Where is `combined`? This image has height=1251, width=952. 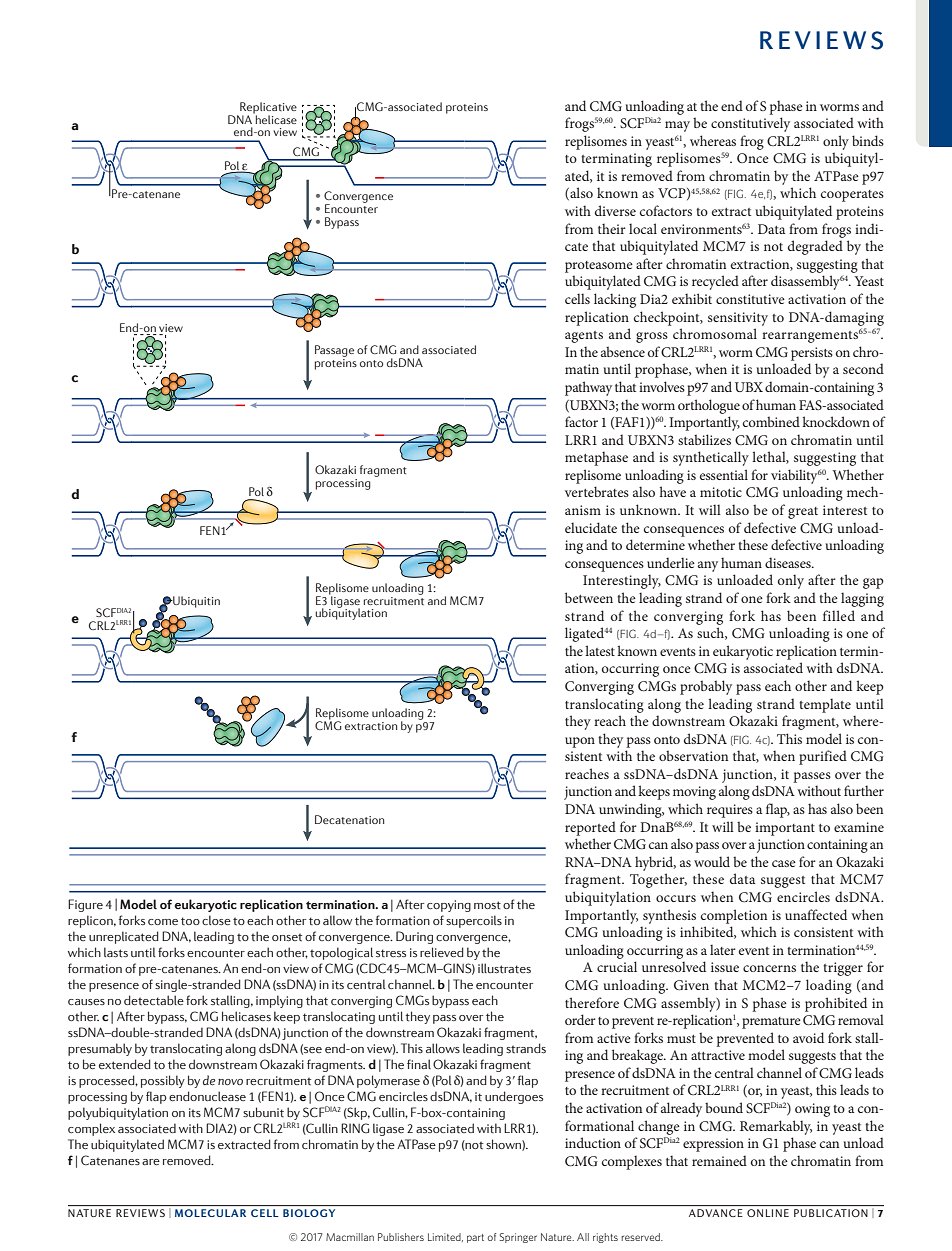 combined is located at coordinates (771, 421).
